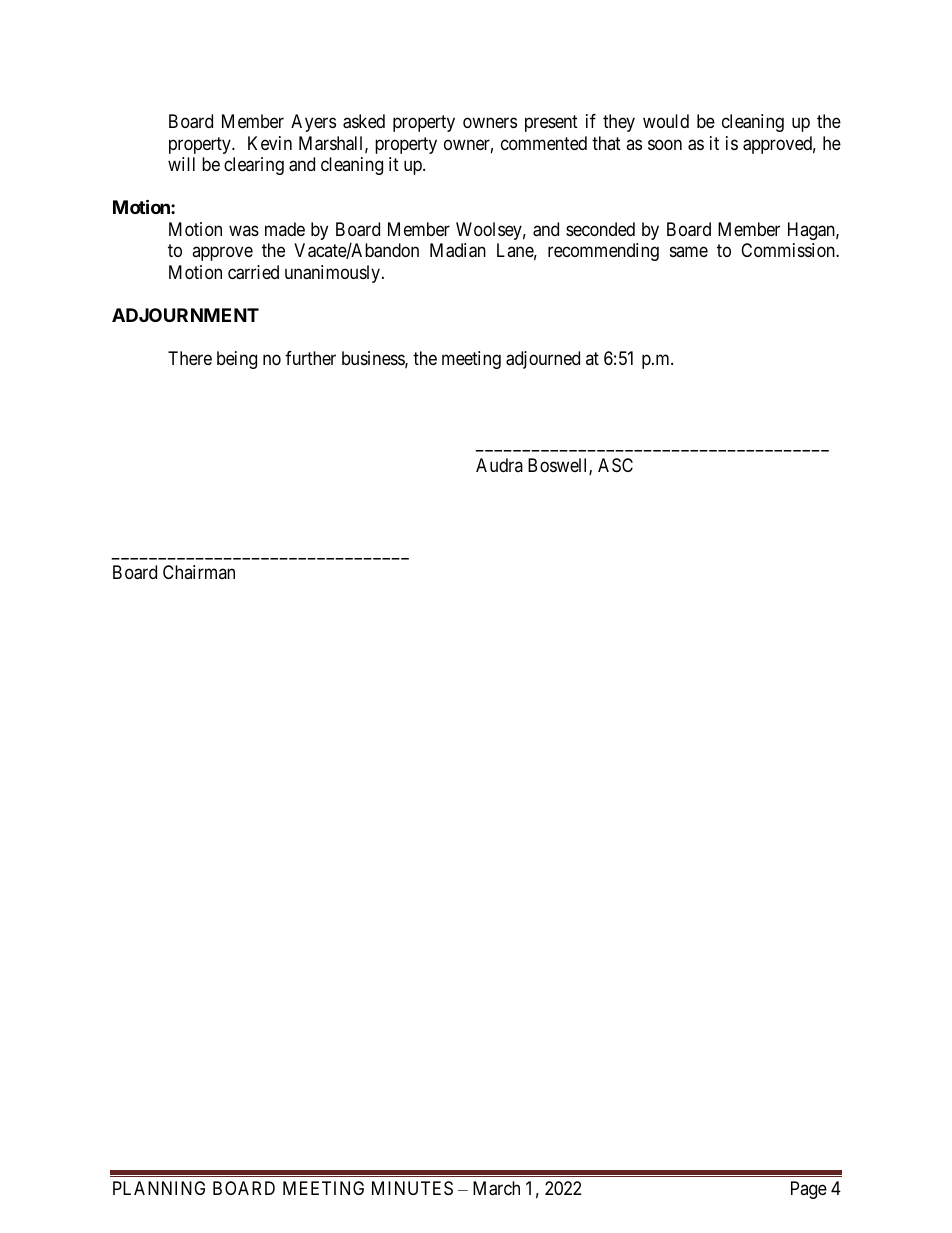 This screenshot has width=952, height=1233. Describe the element at coordinates (809, 1190) in the screenshot. I see `Page` at that location.
